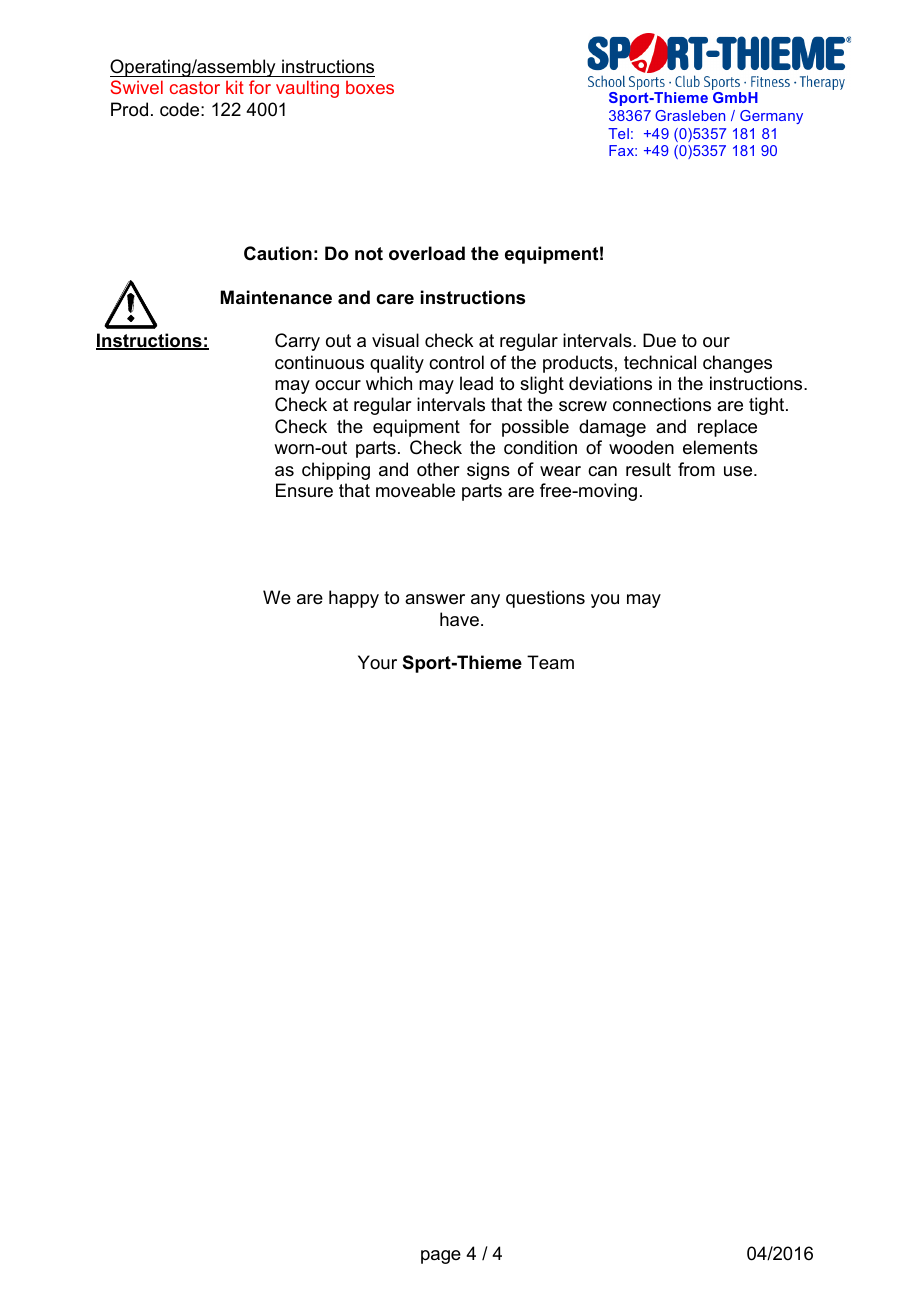 The image size is (924, 1307). What do you see at coordinates (459, 619) in the screenshot?
I see `have` at bounding box center [459, 619].
